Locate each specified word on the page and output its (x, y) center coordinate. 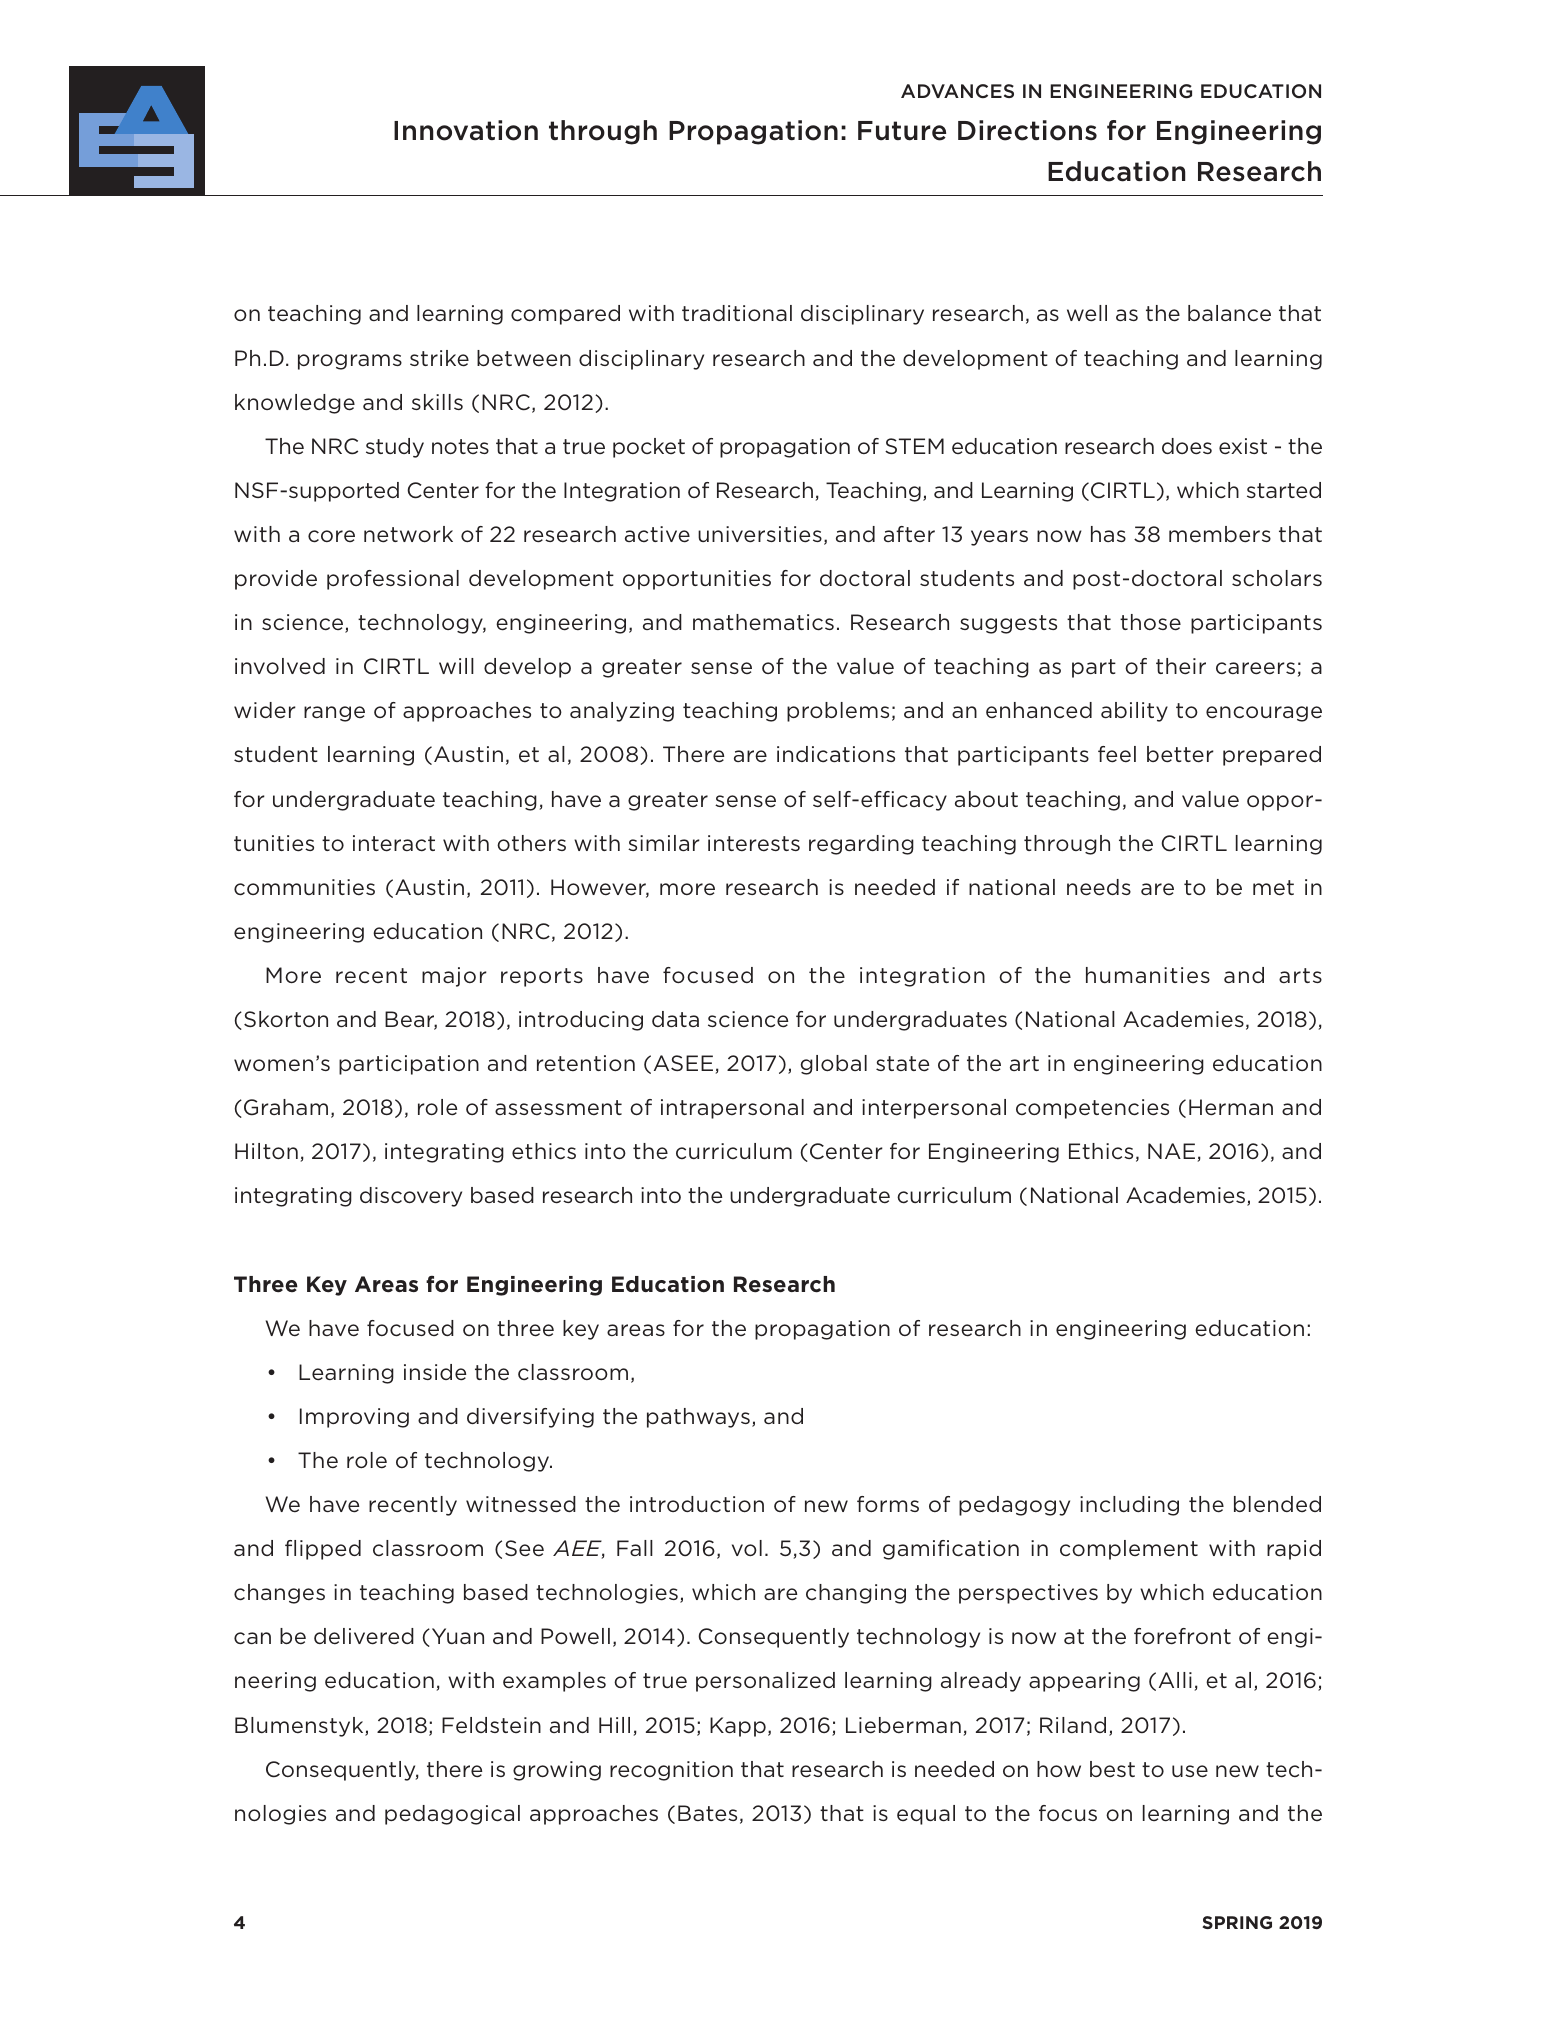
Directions (1027, 130)
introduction (697, 1504)
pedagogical (452, 1815)
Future (902, 131)
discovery (411, 1197)
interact (394, 843)
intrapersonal (732, 1109)
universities (760, 534)
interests (754, 843)
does (1187, 446)
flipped (323, 1550)
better (1180, 754)
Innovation (466, 130)
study (395, 448)
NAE (1173, 1152)
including (1129, 1506)
